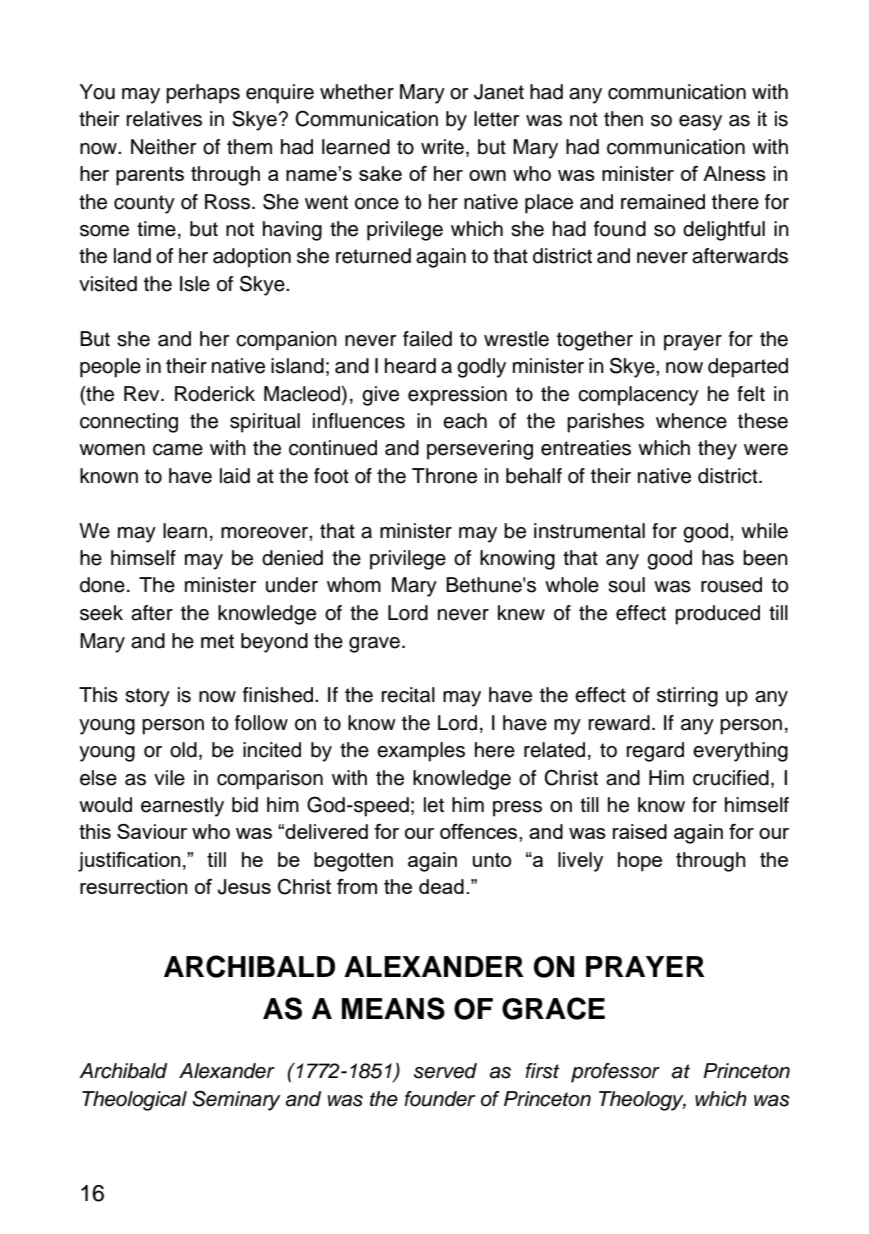 The width and height of the screenshot is (869, 1234). I want to click on Theological, so click(134, 1101).
